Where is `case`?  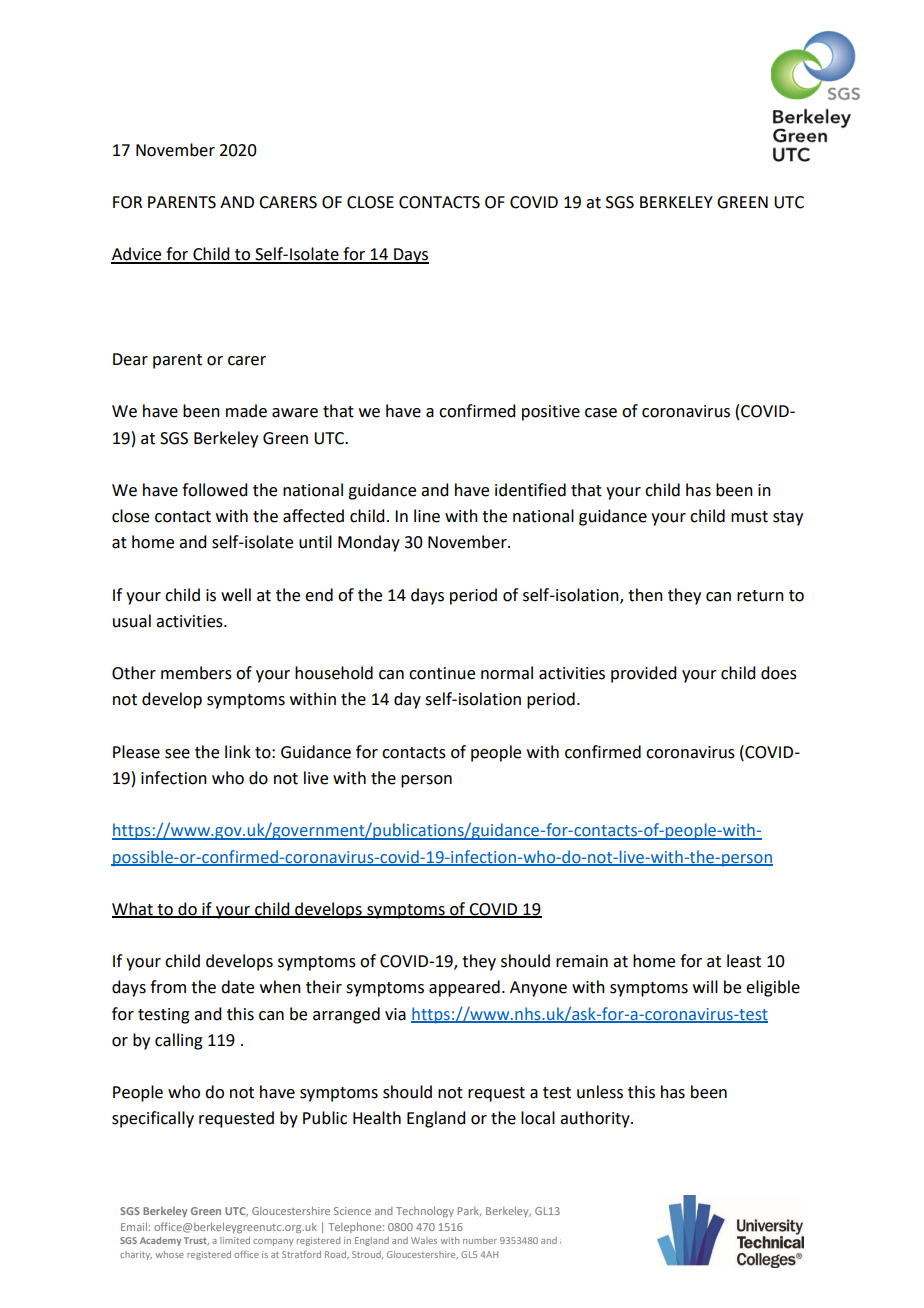
case is located at coordinates (601, 413).
